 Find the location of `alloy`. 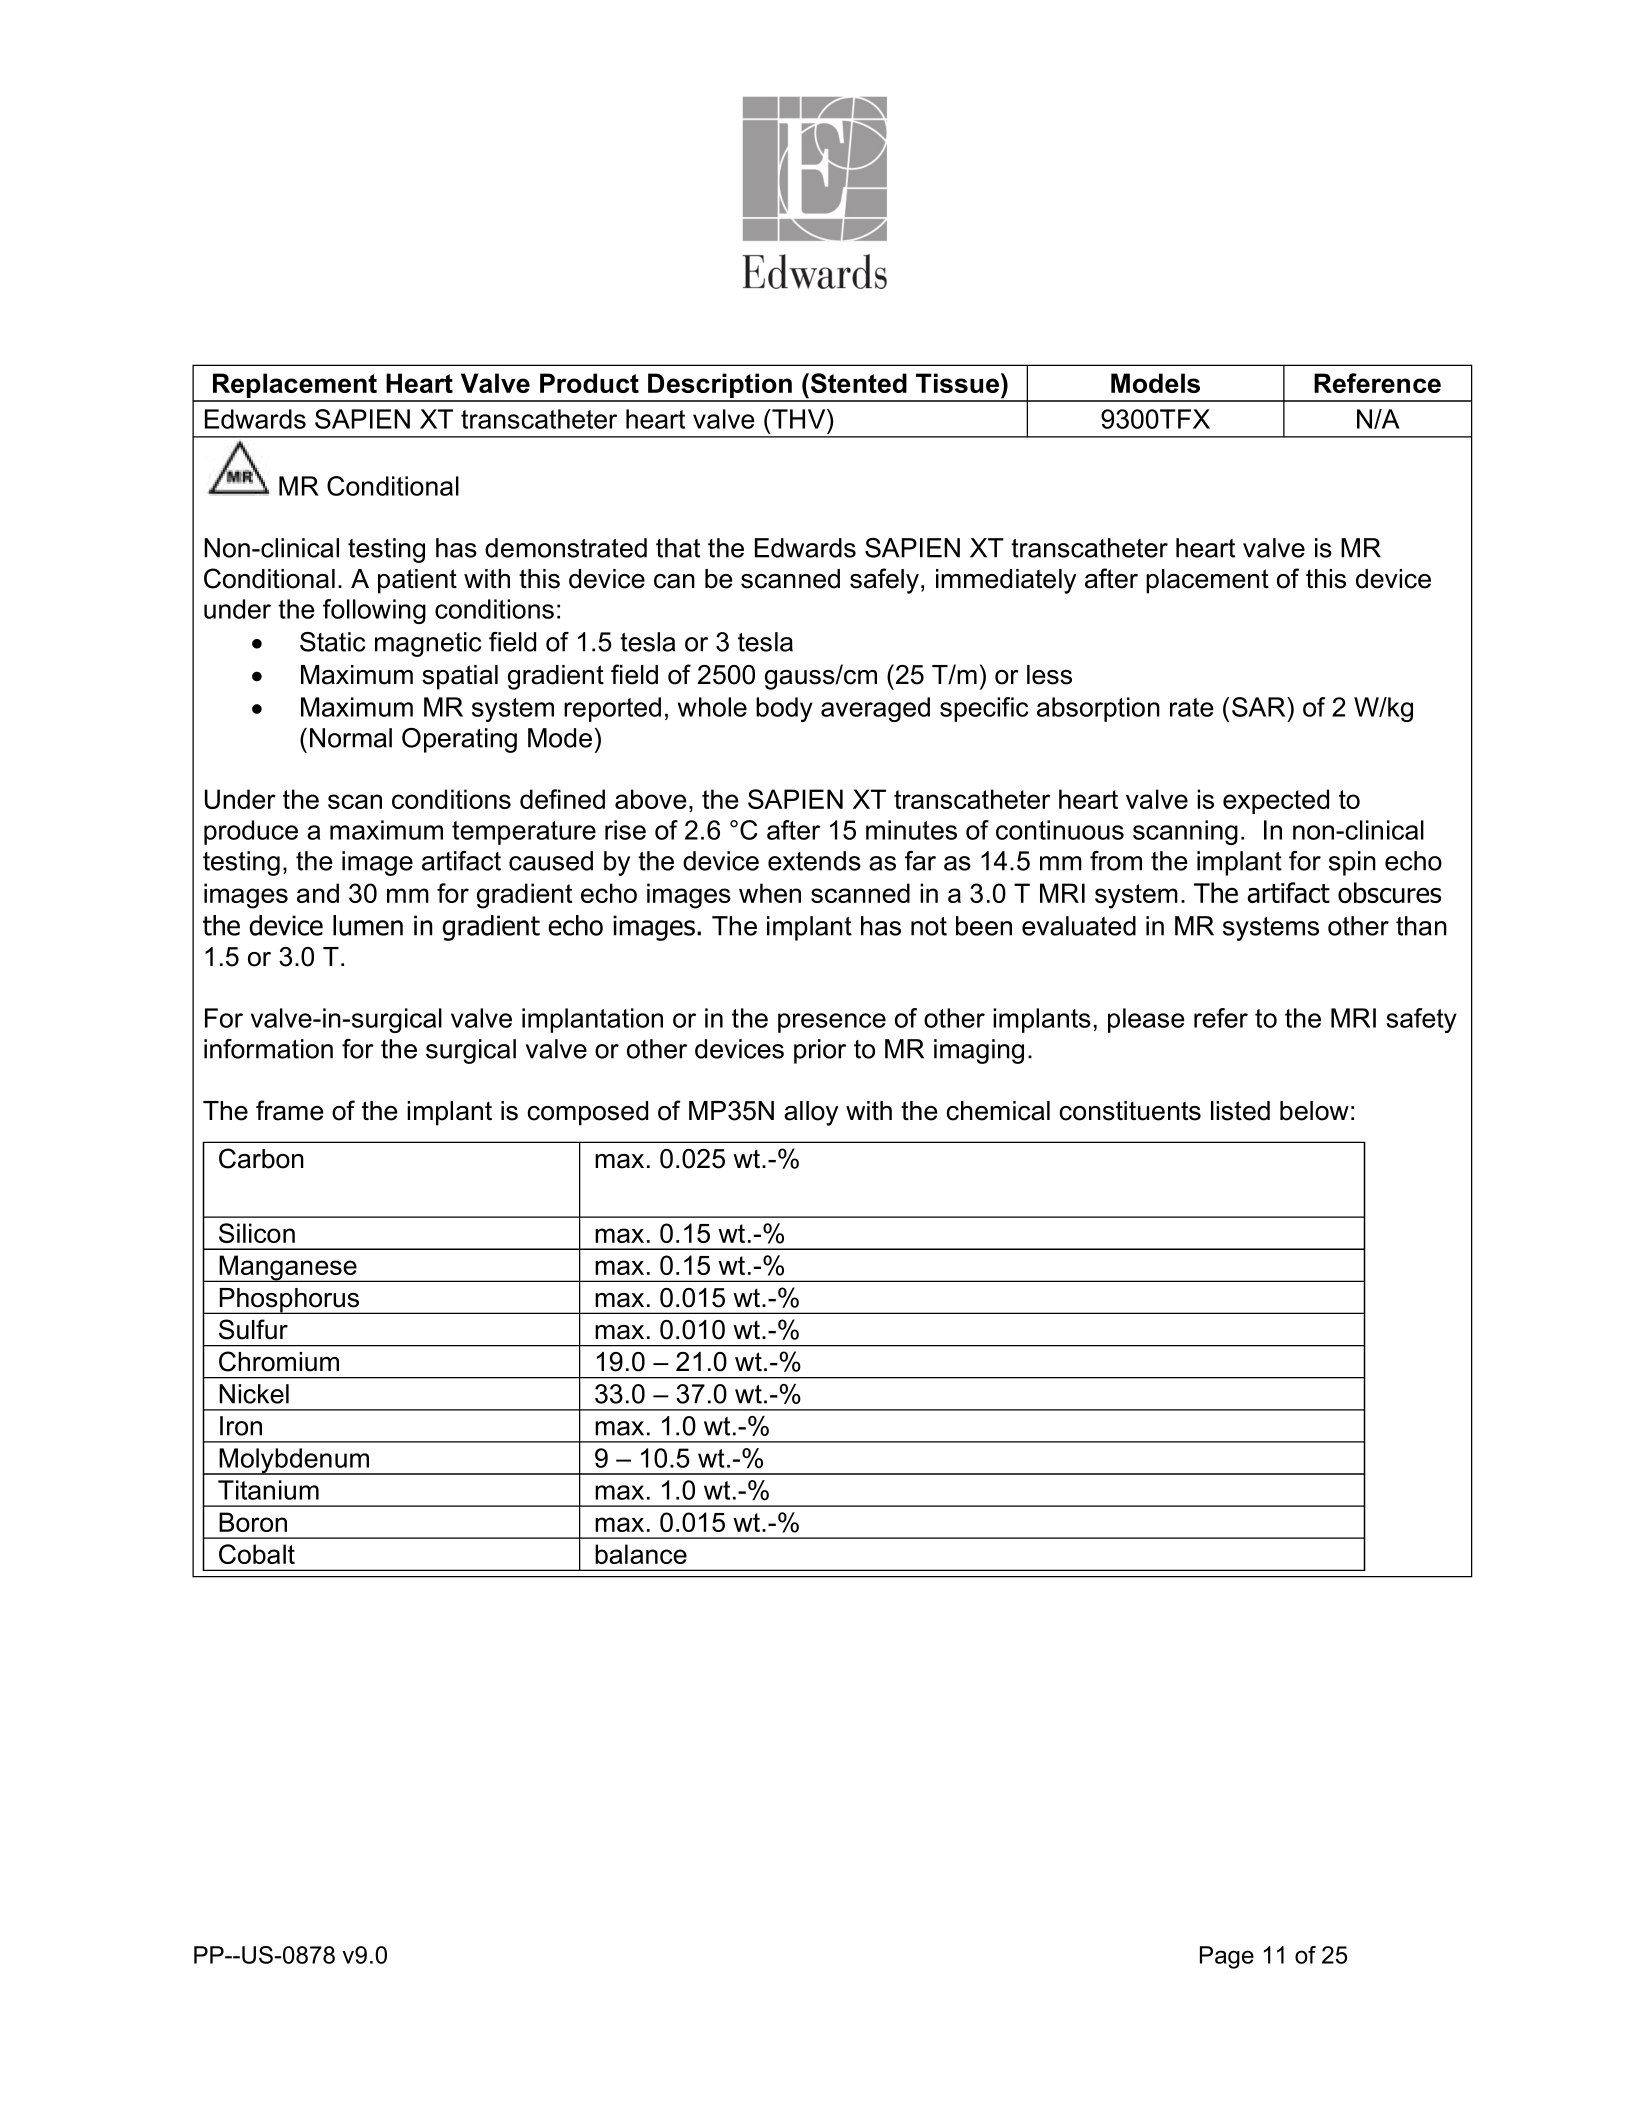

alloy is located at coordinates (811, 1113).
